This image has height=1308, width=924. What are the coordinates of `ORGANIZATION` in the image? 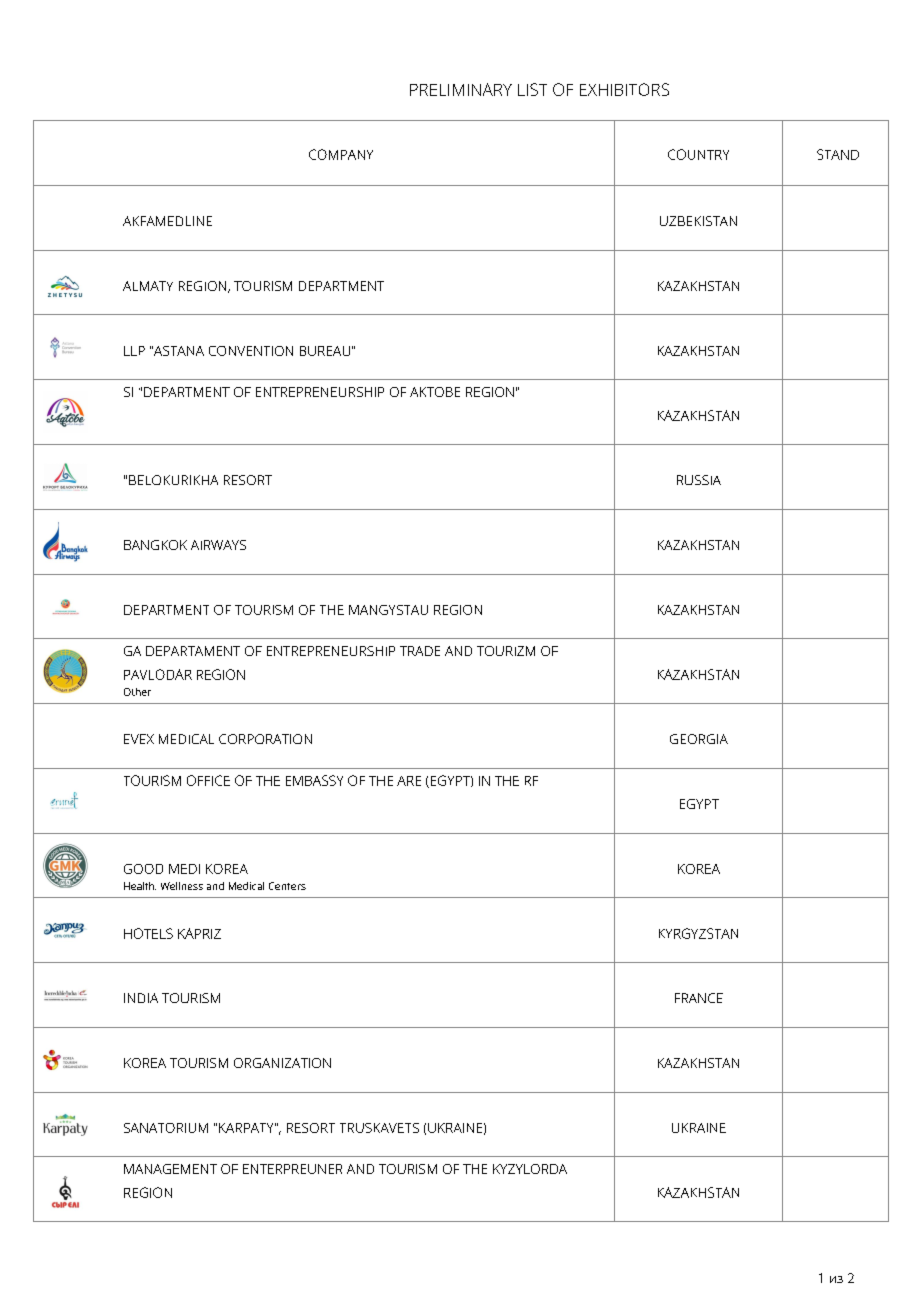 It's located at (282, 1063).
